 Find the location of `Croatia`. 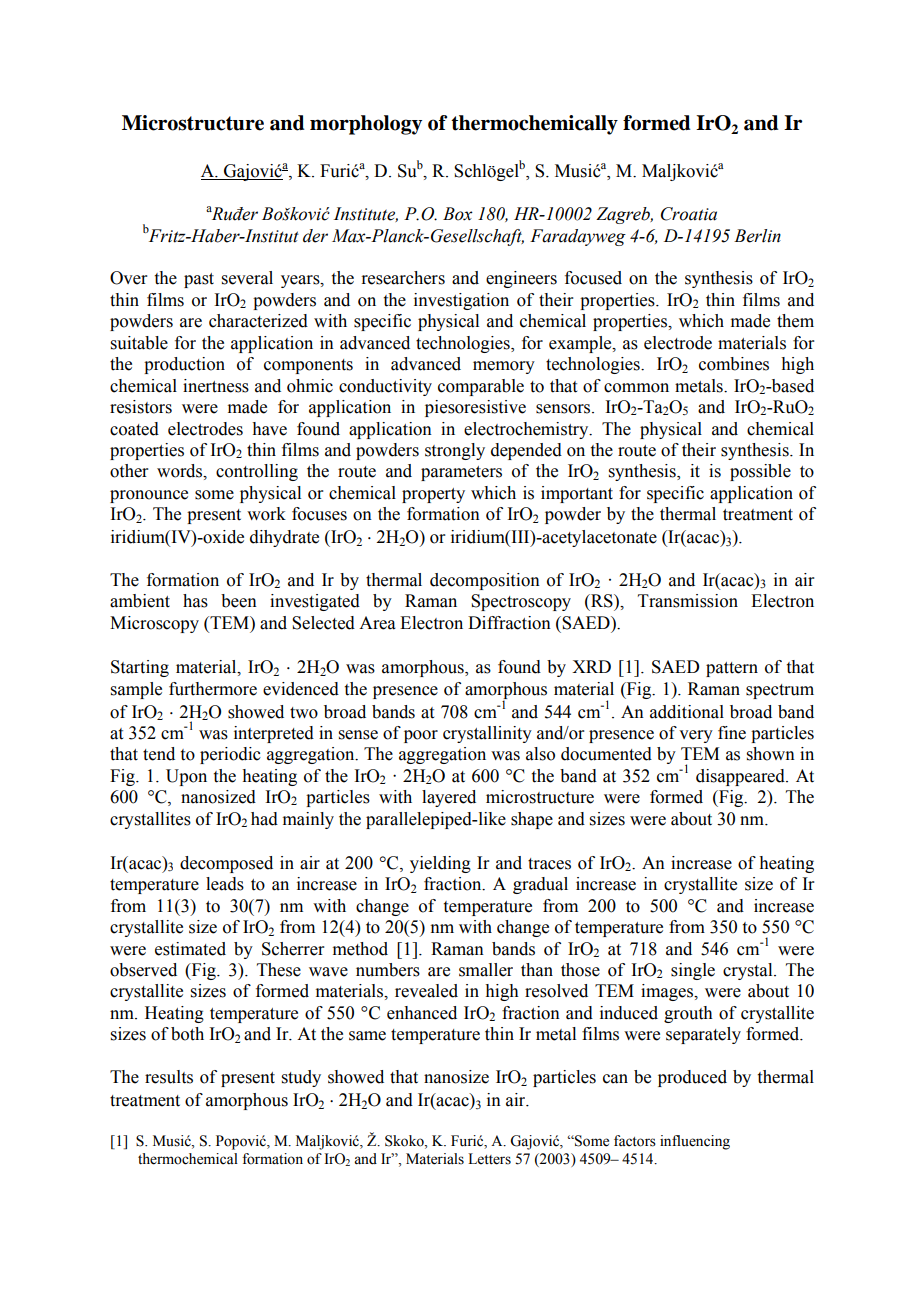

Croatia is located at coordinates (689, 214).
